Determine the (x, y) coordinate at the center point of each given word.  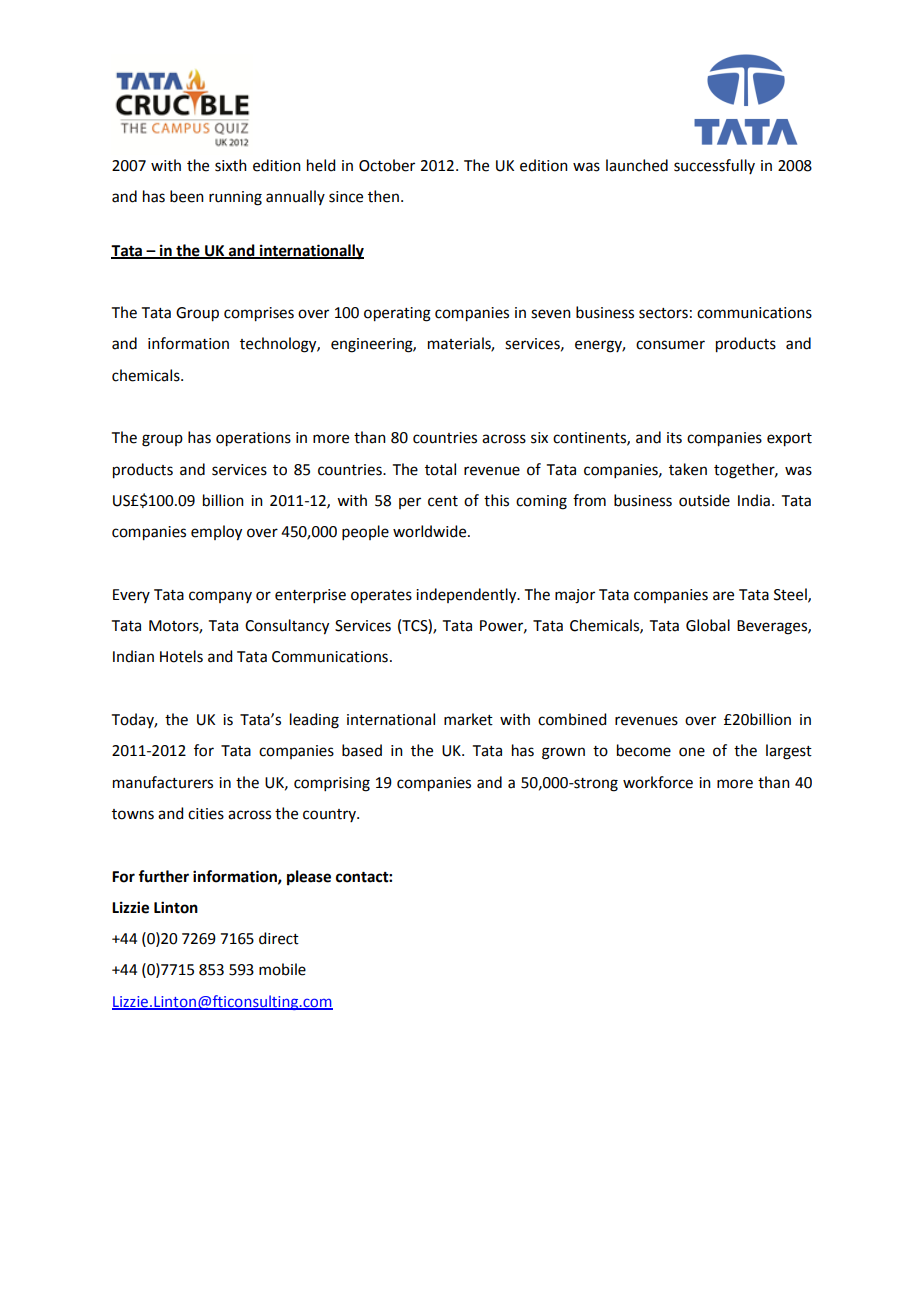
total (440, 469)
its (674, 438)
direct (279, 938)
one (692, 752)
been (187, 196)
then (383, 196)
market (468, 719)
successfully (714, 166)
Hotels (181, 656)
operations (253, 439)
